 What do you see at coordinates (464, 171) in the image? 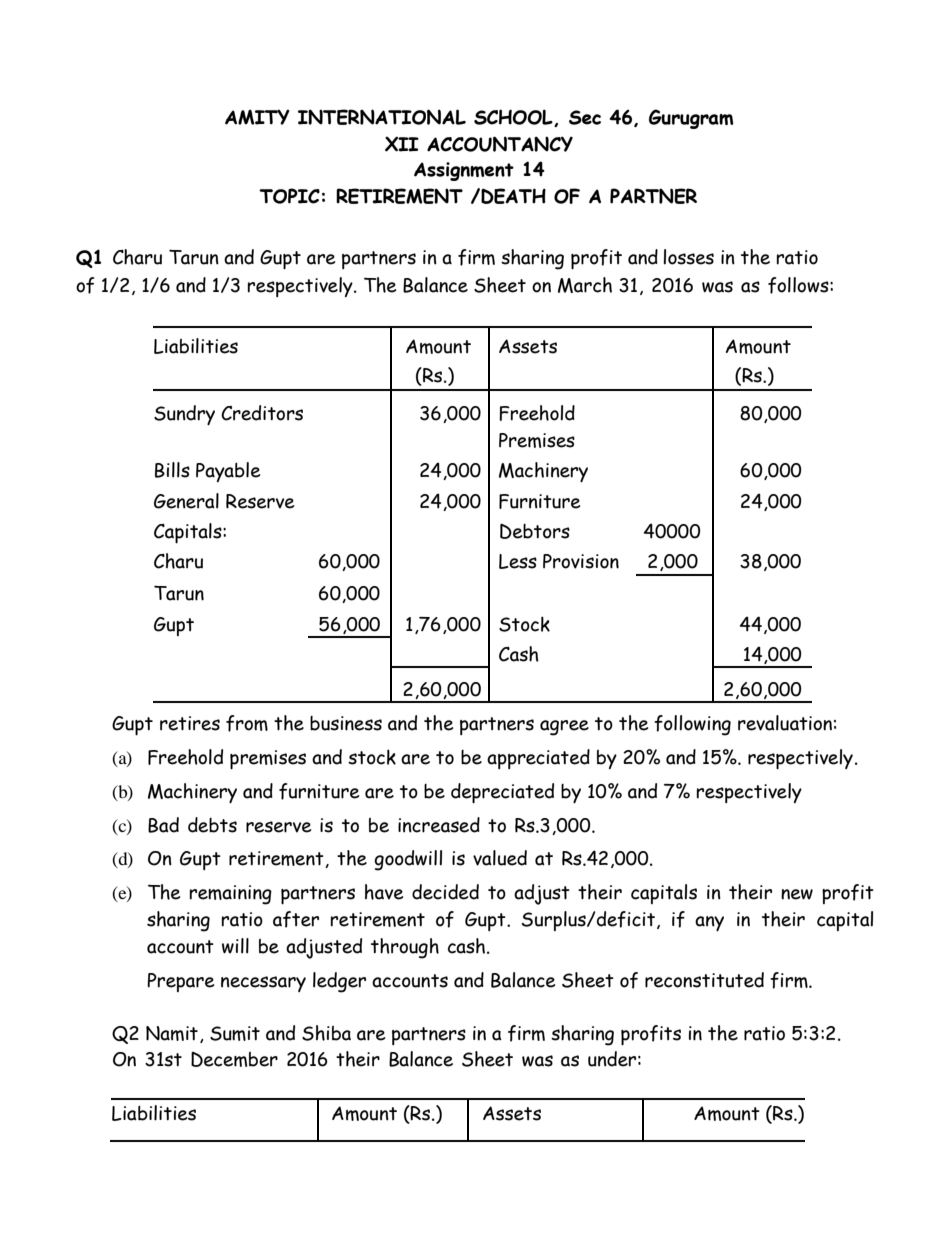
I see `Assignment` at bounding box center [464, 171].
